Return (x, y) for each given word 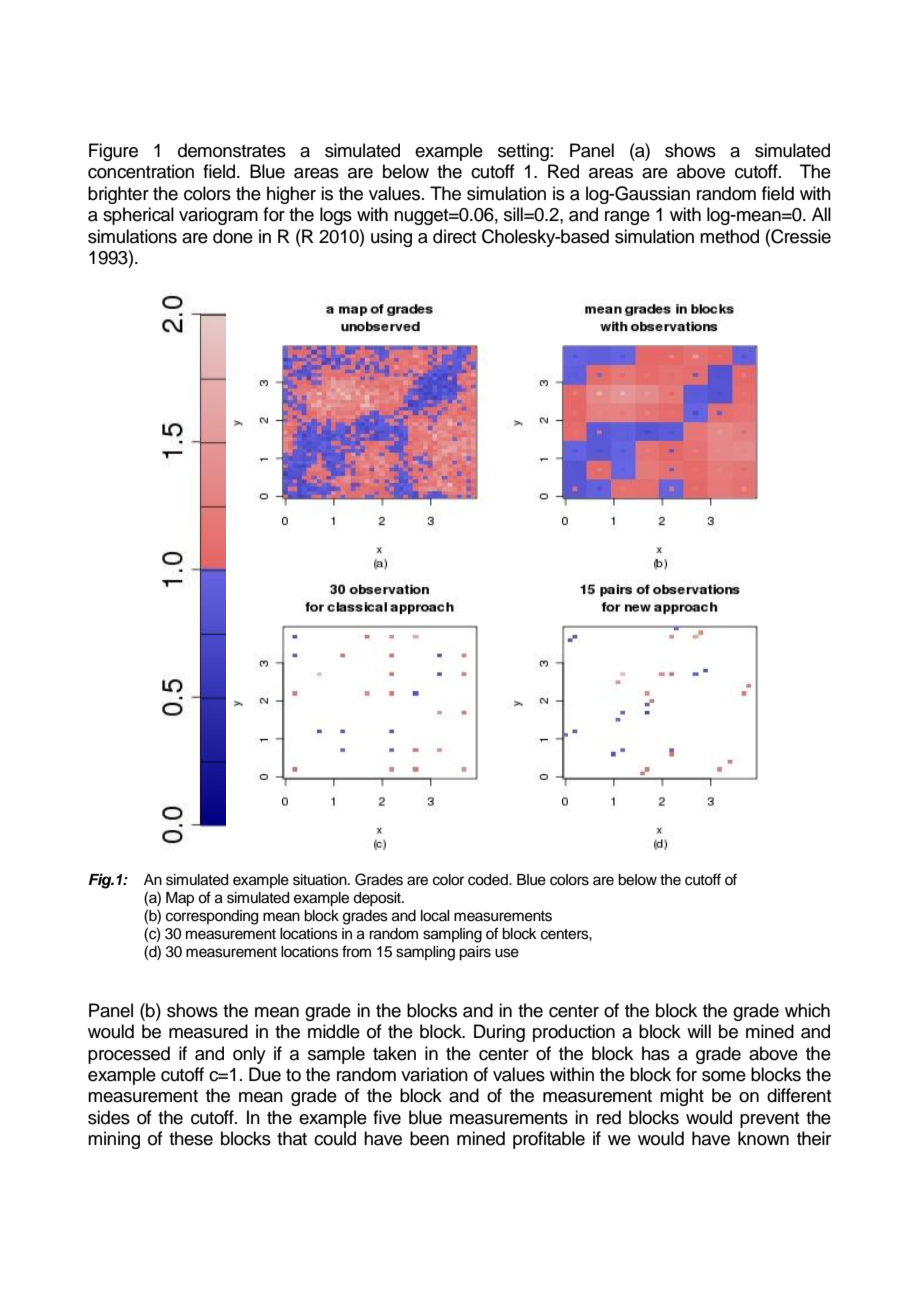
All (821, 214)
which (807, 1010)
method (729, 236)
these (191, 1138)
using (391, 238)
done (233, 236)
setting (523, 152)
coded (489, 880)
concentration (141, 171)
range (627, 218)
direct (455, 236)
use (507, 953)
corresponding (212, 917)
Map (180, 899)
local (435, 916)
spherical (138, 216)
